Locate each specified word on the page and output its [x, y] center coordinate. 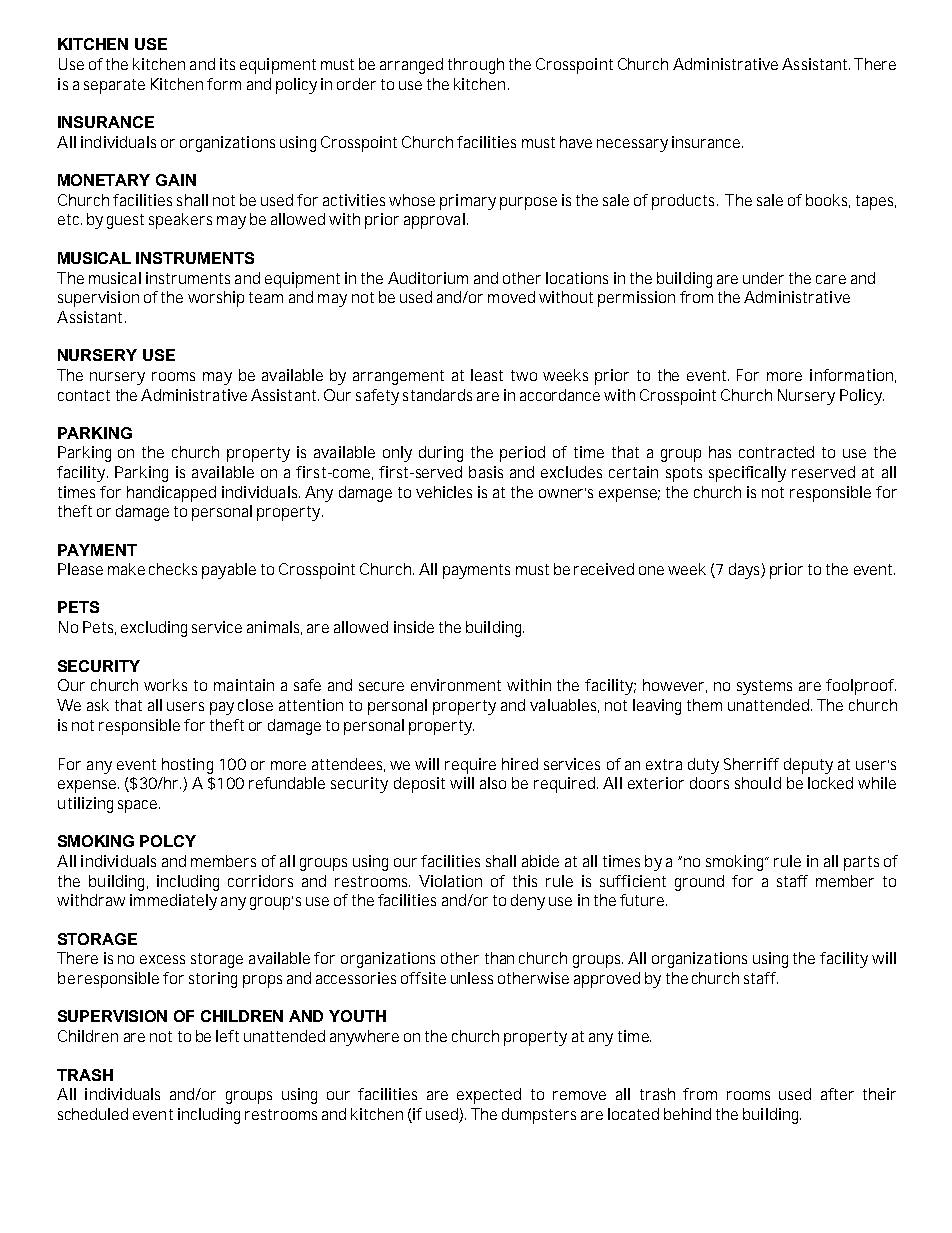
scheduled [93, 1114]
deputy [808, 766]
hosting [187, 766]
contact [84, 395]
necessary [632, 145]
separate [114, 86]
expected [489, 1096]
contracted [776, 452]
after [837, 1094]
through [476, 66]
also [493, 783]
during [441, 454]
